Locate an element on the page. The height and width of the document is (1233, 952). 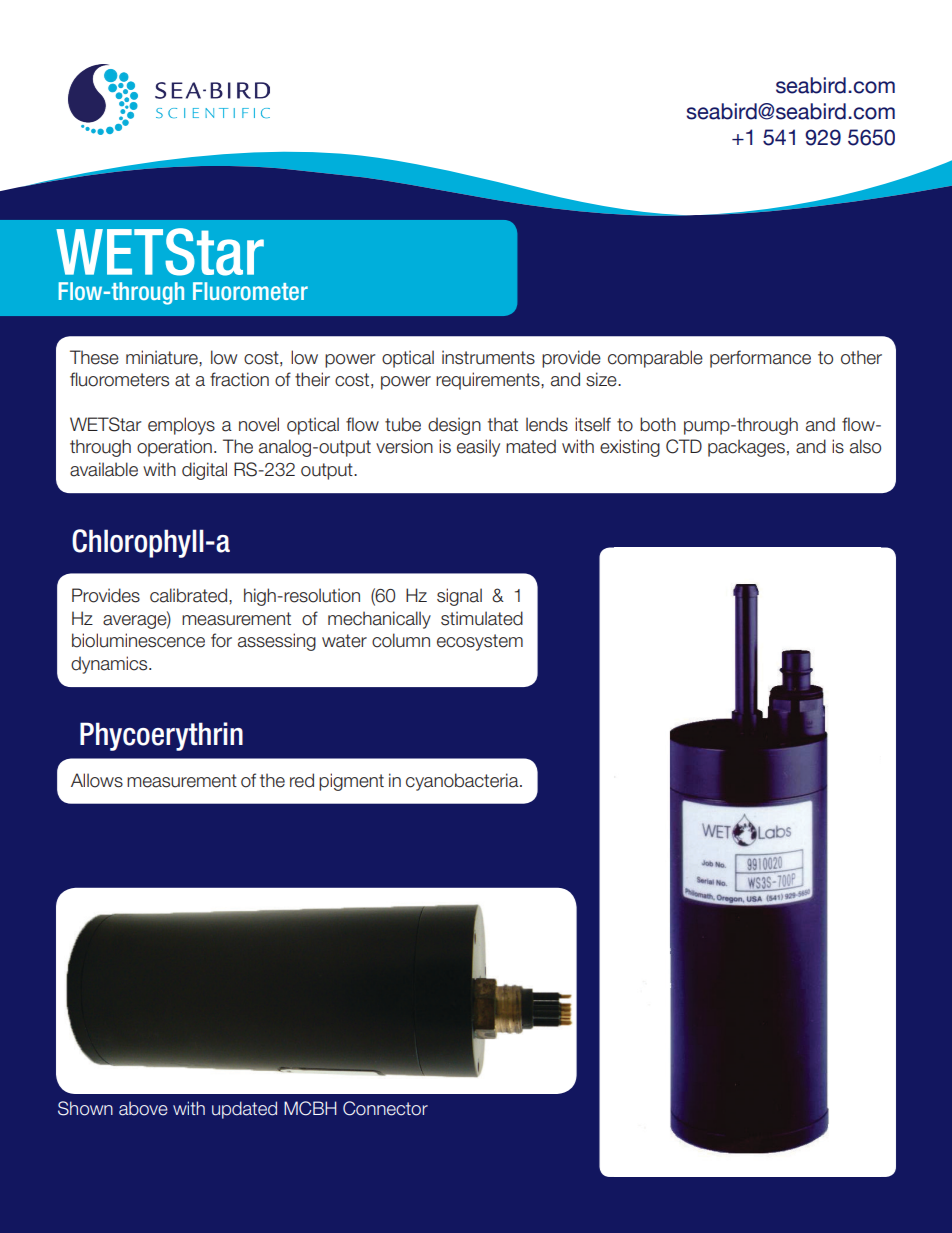
Allows is located at coordinates (97, 780).
